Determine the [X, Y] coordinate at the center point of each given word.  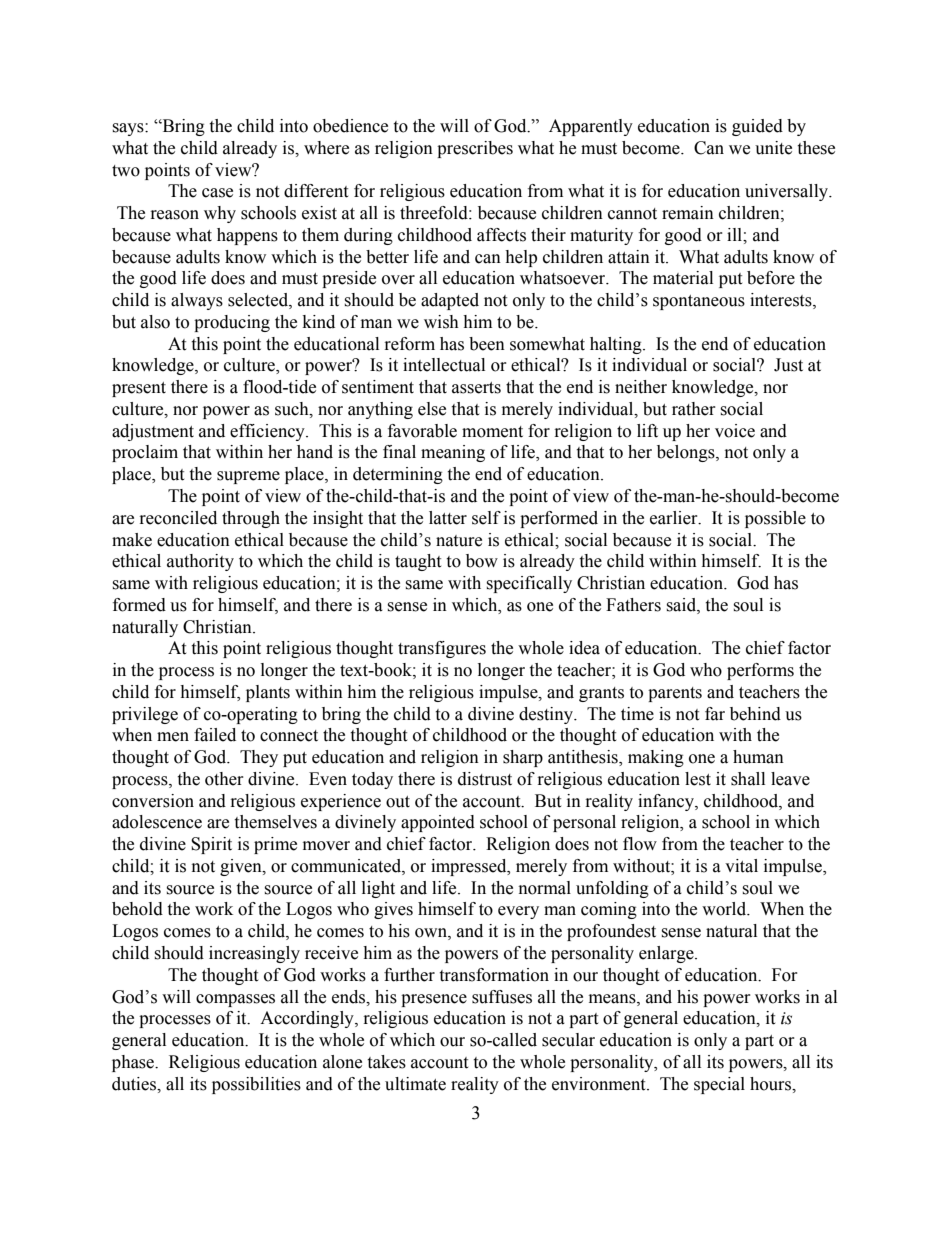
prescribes [475, 149]
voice [735, 431]
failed [215, 735]
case [217, 193]
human [758, 757]
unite [773, 148]
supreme [248, 477]
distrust [485, 779]
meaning [453, 453]
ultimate [415, 1084]
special [719, 1085]
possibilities [256, 1085]
